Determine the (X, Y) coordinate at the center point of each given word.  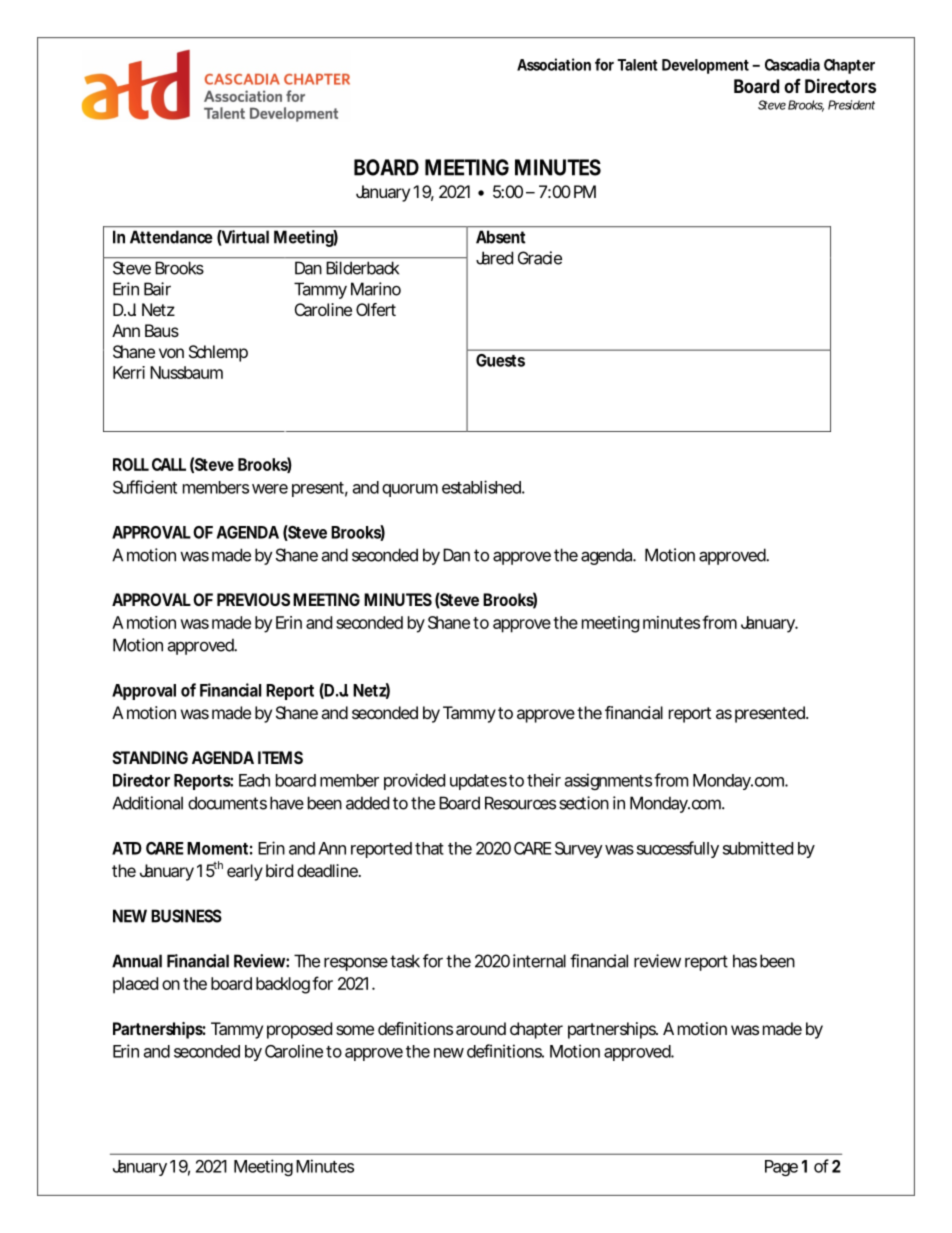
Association (554, 64)
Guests (500, 360)
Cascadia (792, 64)
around (481, 1028)
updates (478, 782)
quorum (410, 490)
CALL (169, 464)
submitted (758, 848)
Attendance (171, 237)
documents (227, 803)
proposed (299, 1030)
